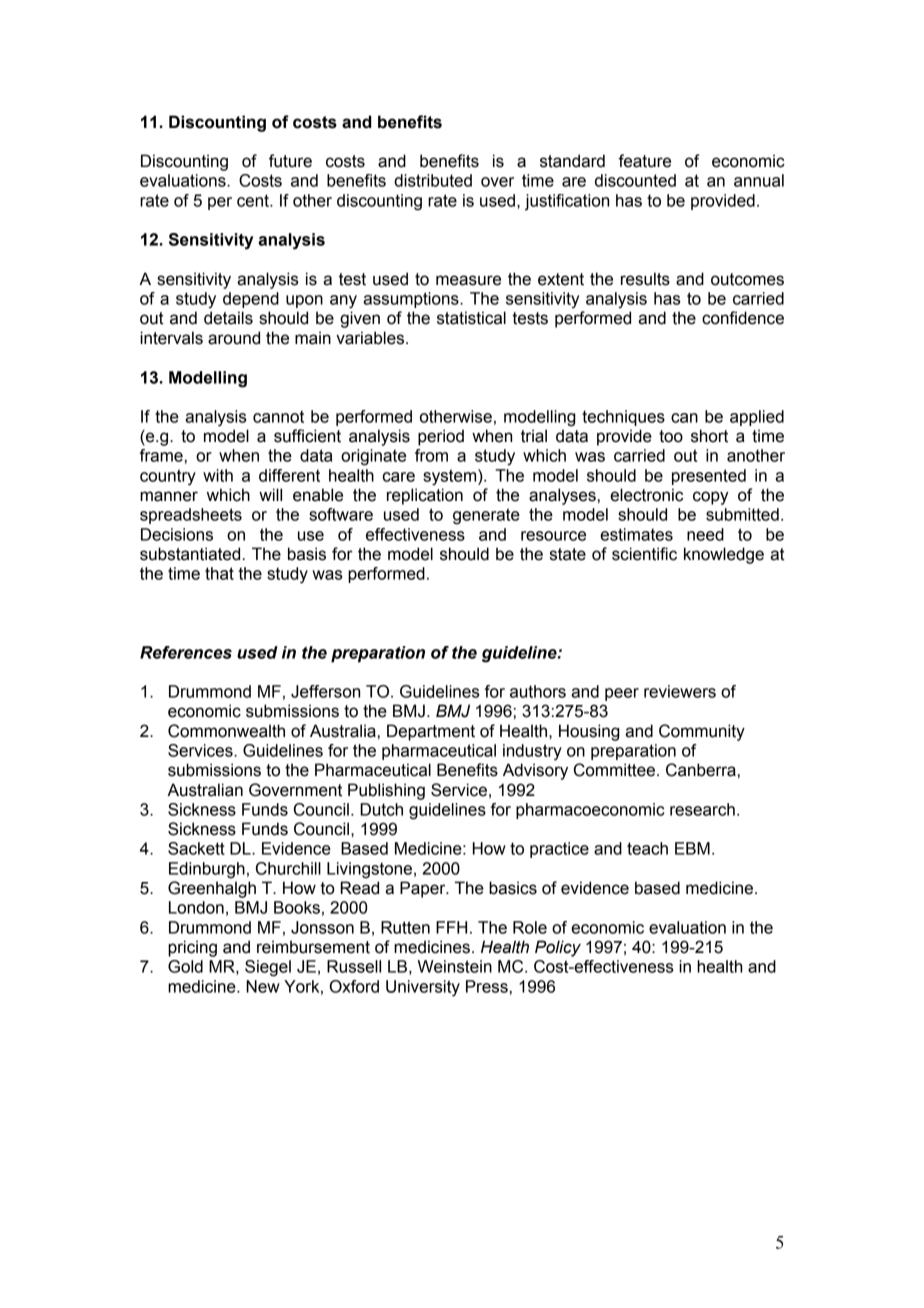 Image resolution: width=924 pixels, height=1308 pixels. I want to click on too, so click(671, 436).
